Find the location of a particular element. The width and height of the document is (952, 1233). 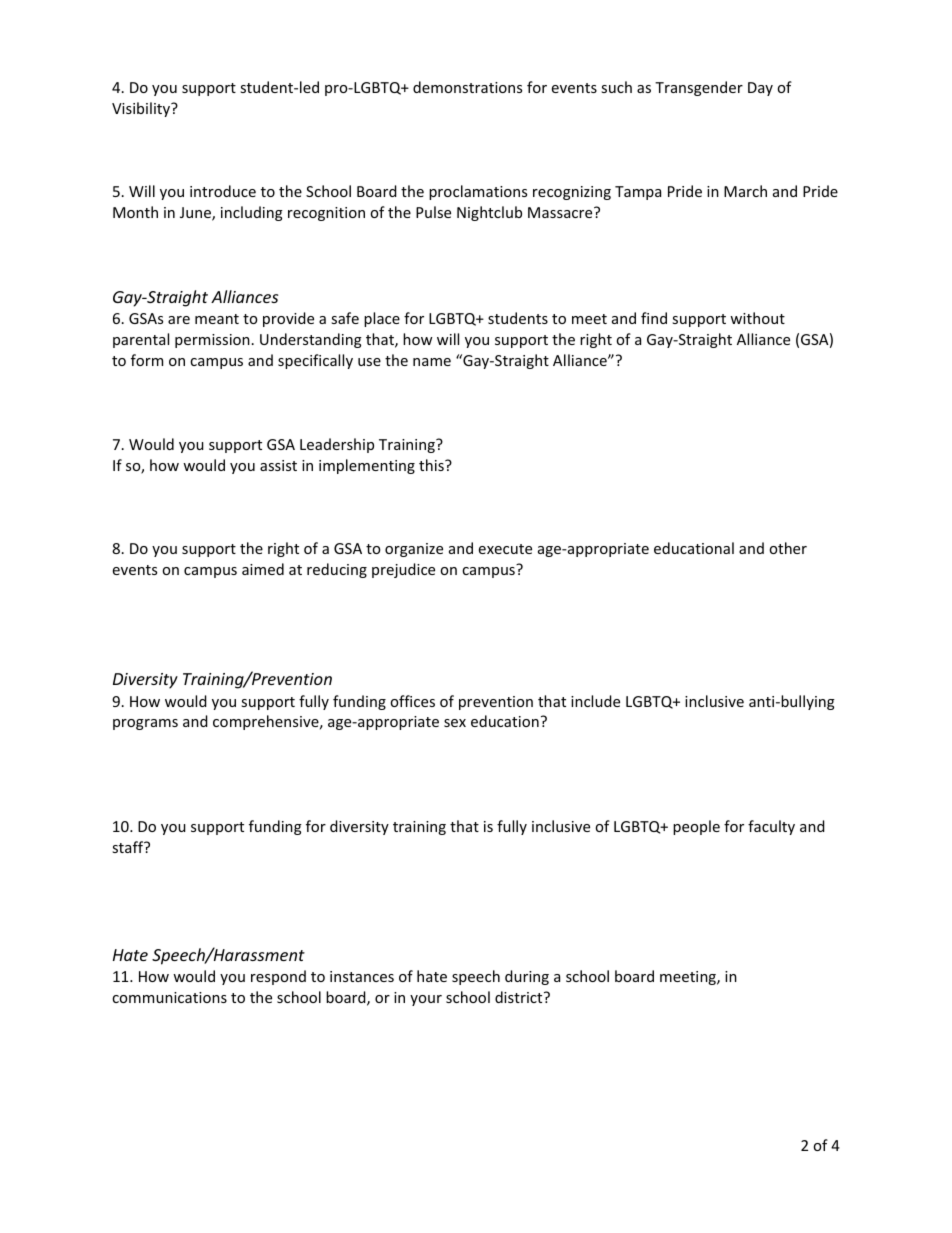

Transgender is located at coordinates (699, 88).
